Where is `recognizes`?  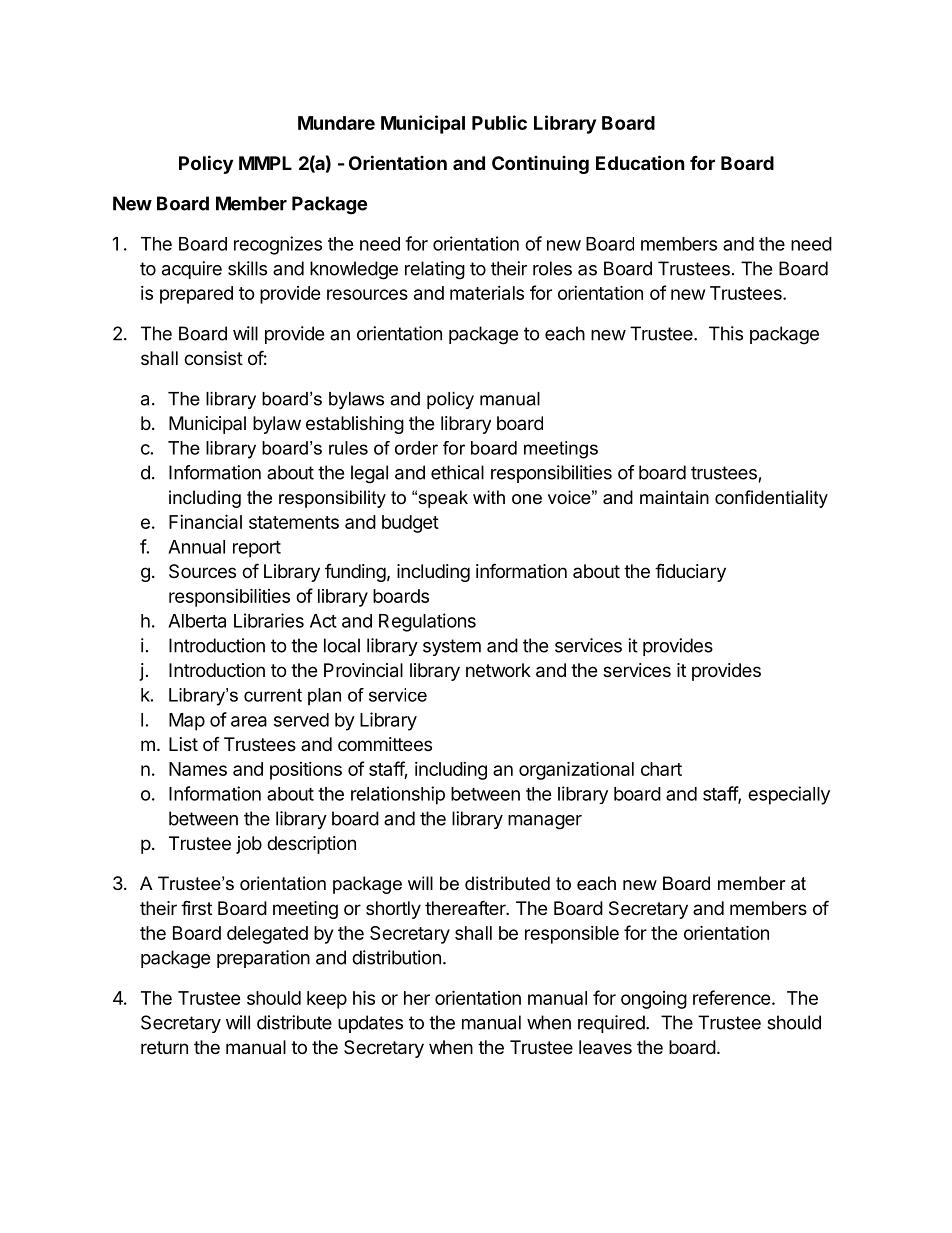 recognizes is located at coordinates (278, 245).
